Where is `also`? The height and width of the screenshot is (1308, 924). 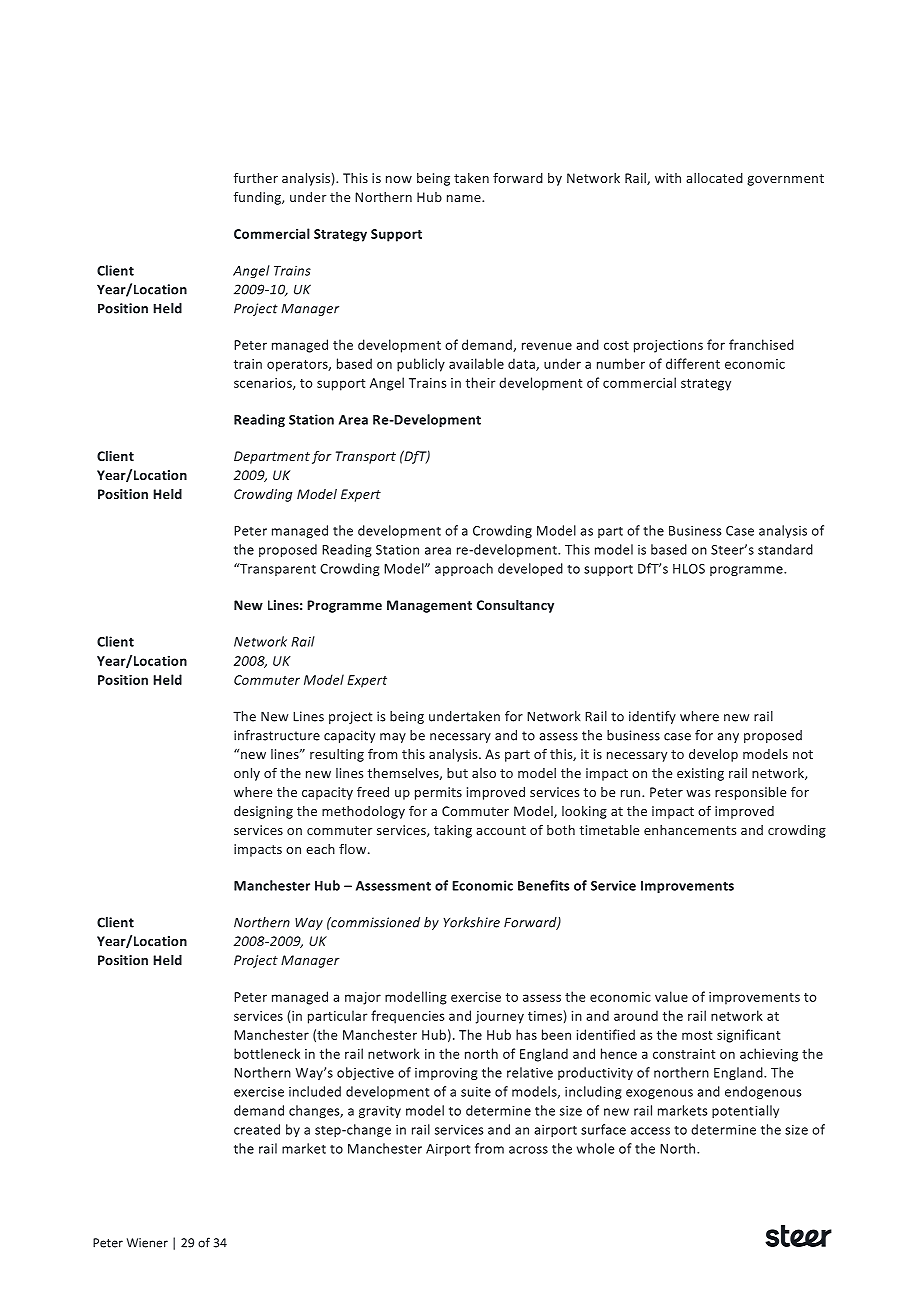 also is located at coordinates (484, 773).
